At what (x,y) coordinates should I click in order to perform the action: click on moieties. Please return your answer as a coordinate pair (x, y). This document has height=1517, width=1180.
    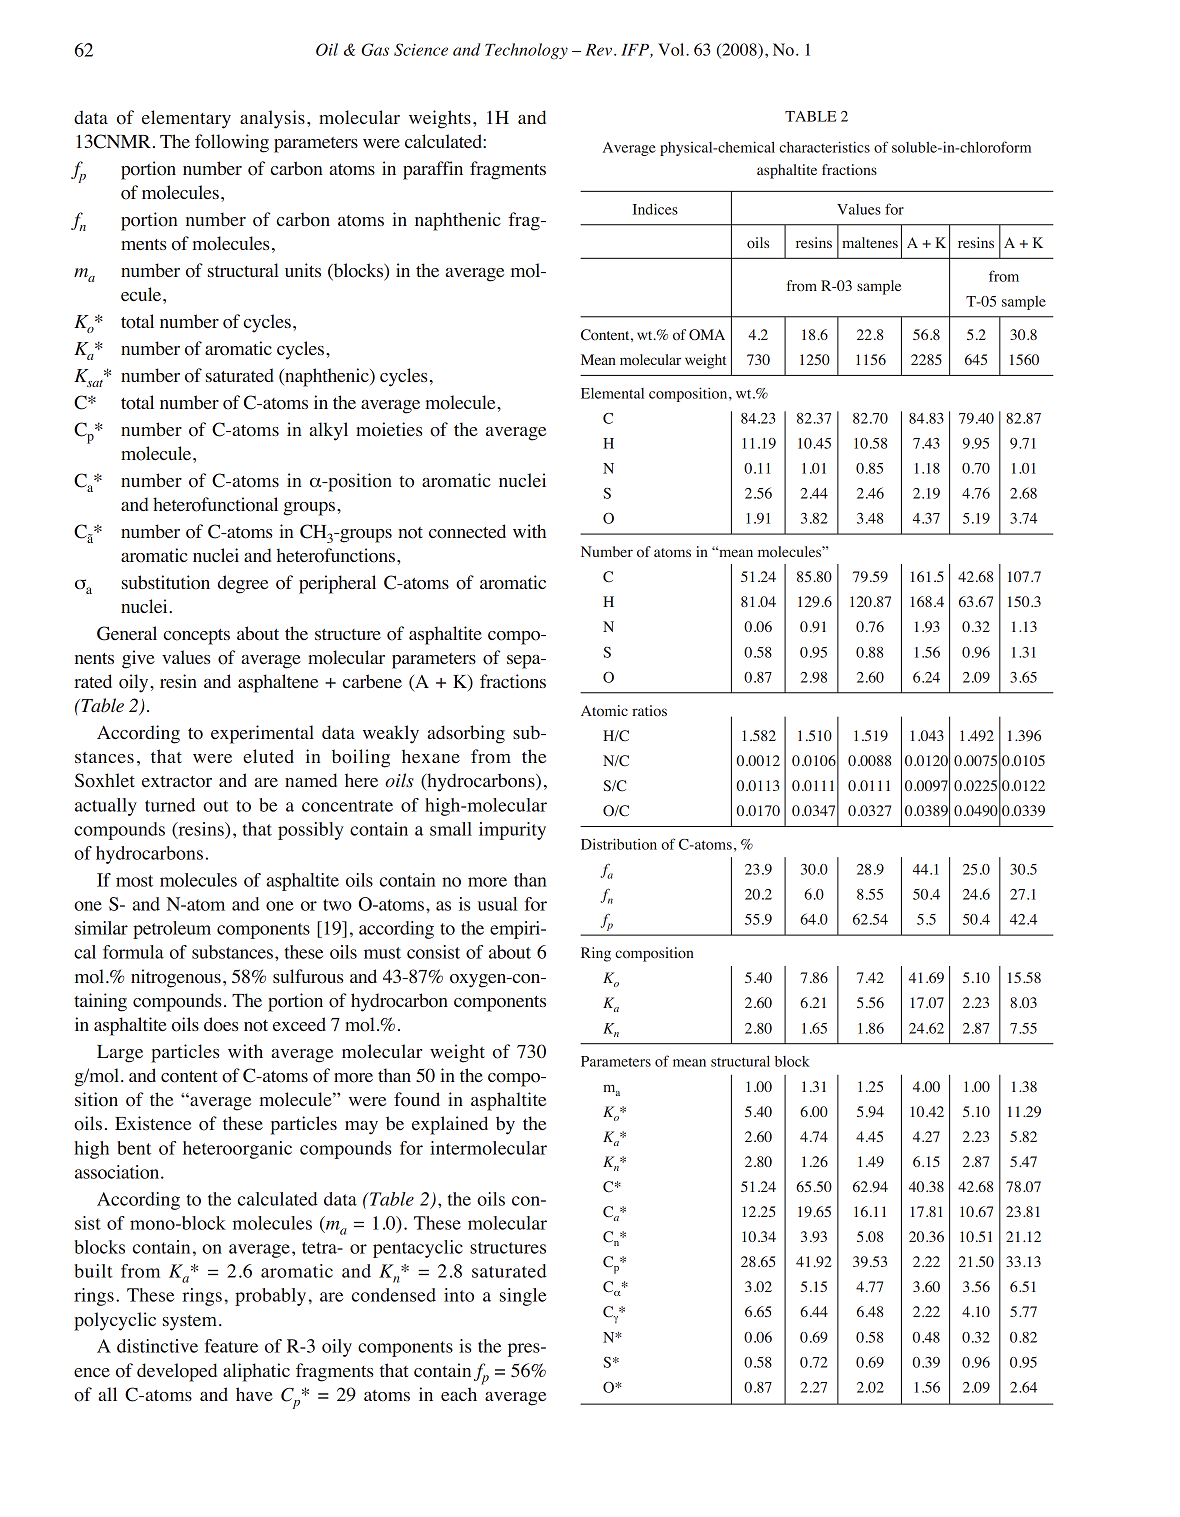
    Looking at the image, I should click on (389, 429).
